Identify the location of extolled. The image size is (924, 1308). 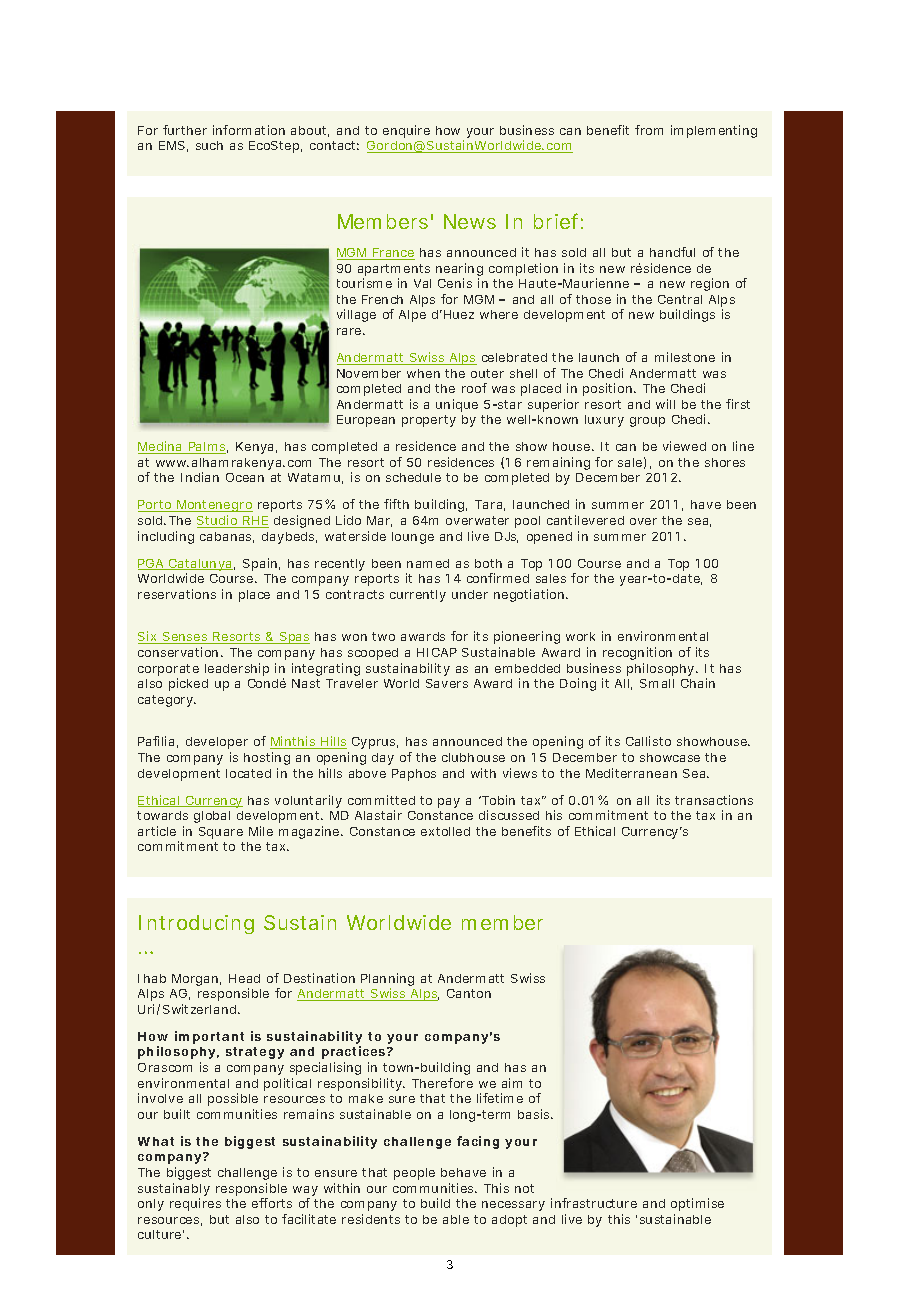
(445, 831).
